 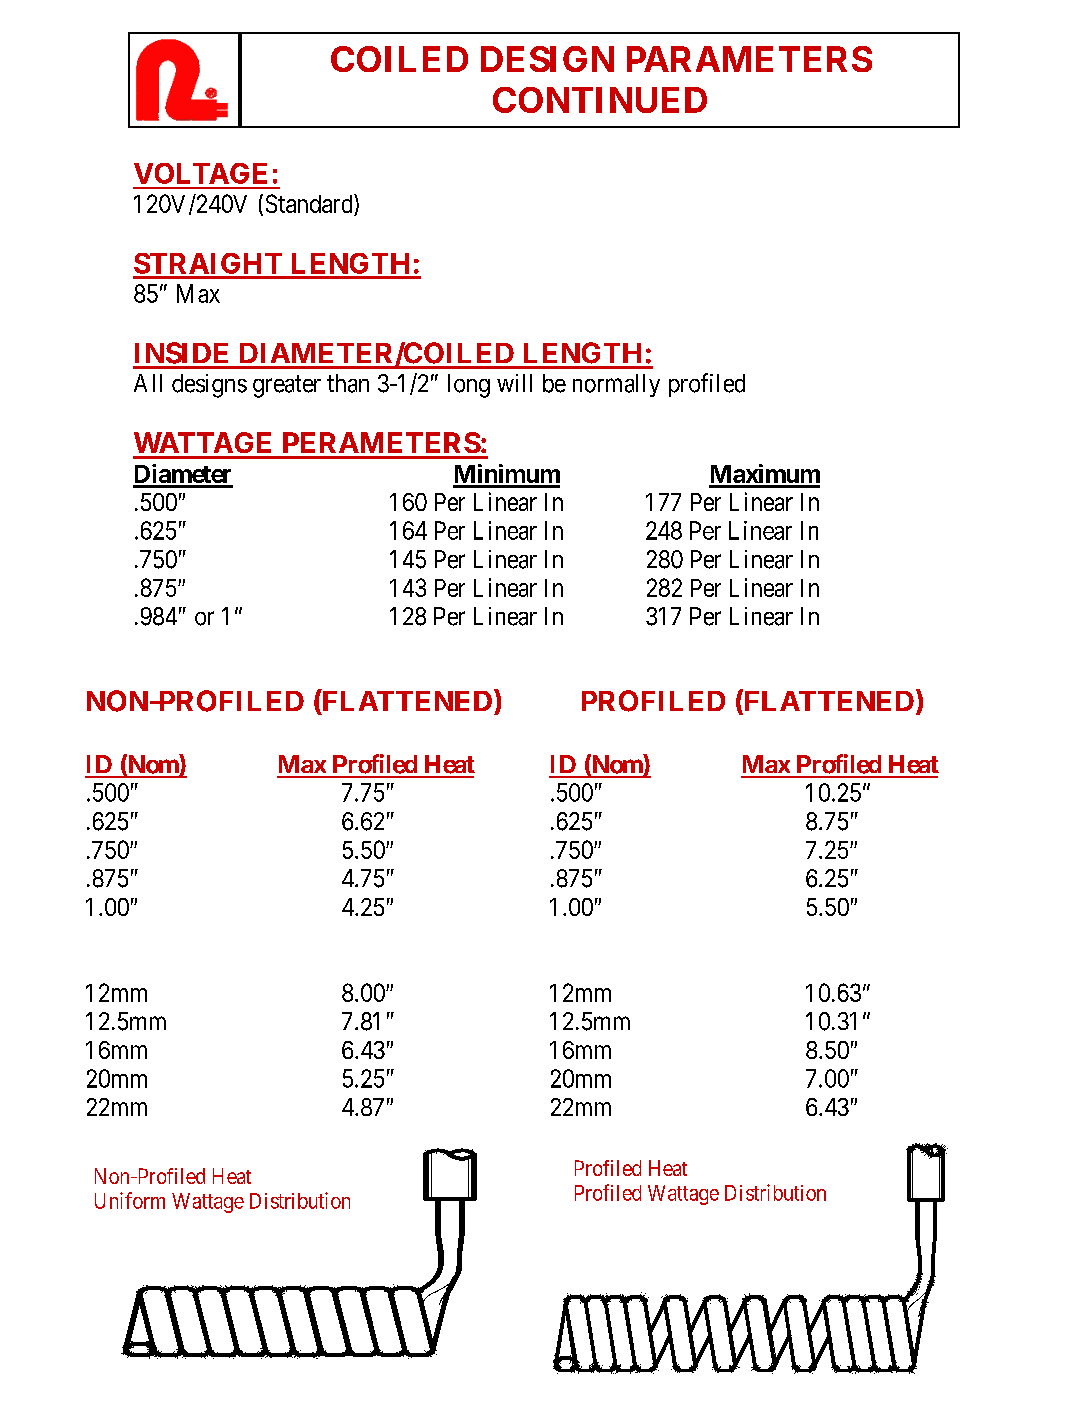 What do you see at coordinates (600, 100) in the screenshot?
I see `CONTINUED` at bounding box center [600, 100].
